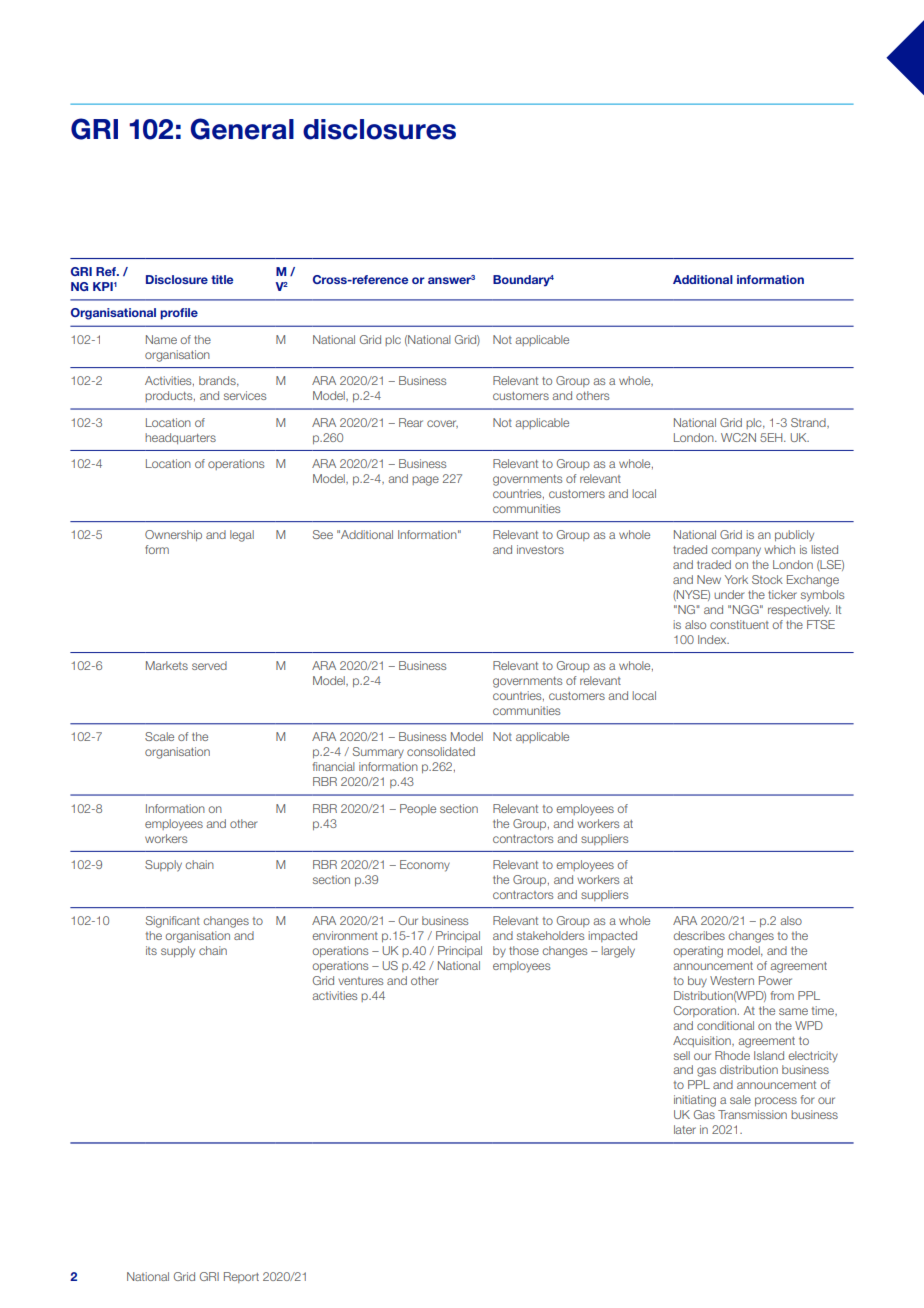 This screenshot has height=1308, width=924. Describe the element at coordinates (540, 549) in the screenshot. I see `investors` at that location.
